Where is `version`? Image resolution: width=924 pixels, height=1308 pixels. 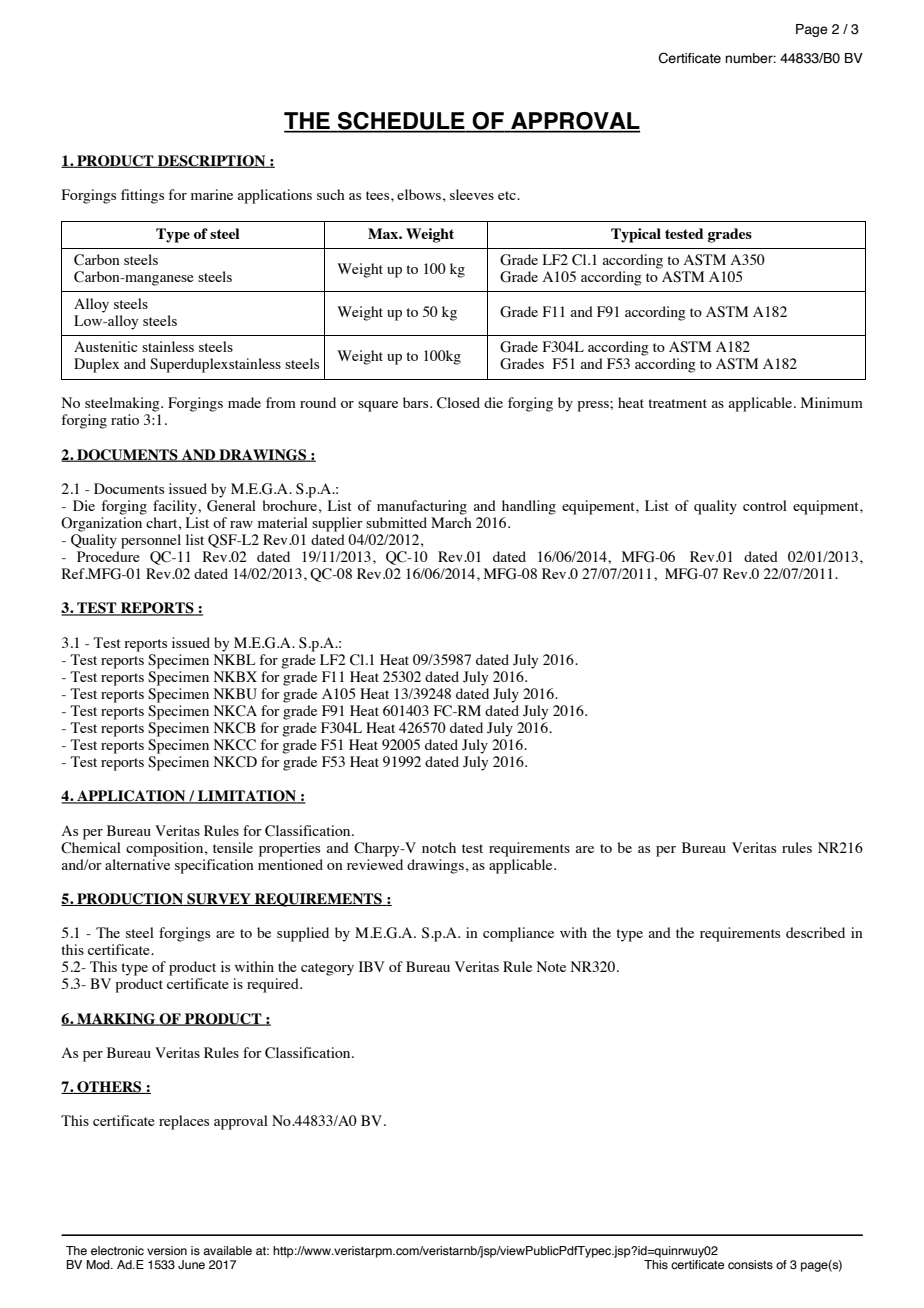 version is located at coordinates (167, 1250).
